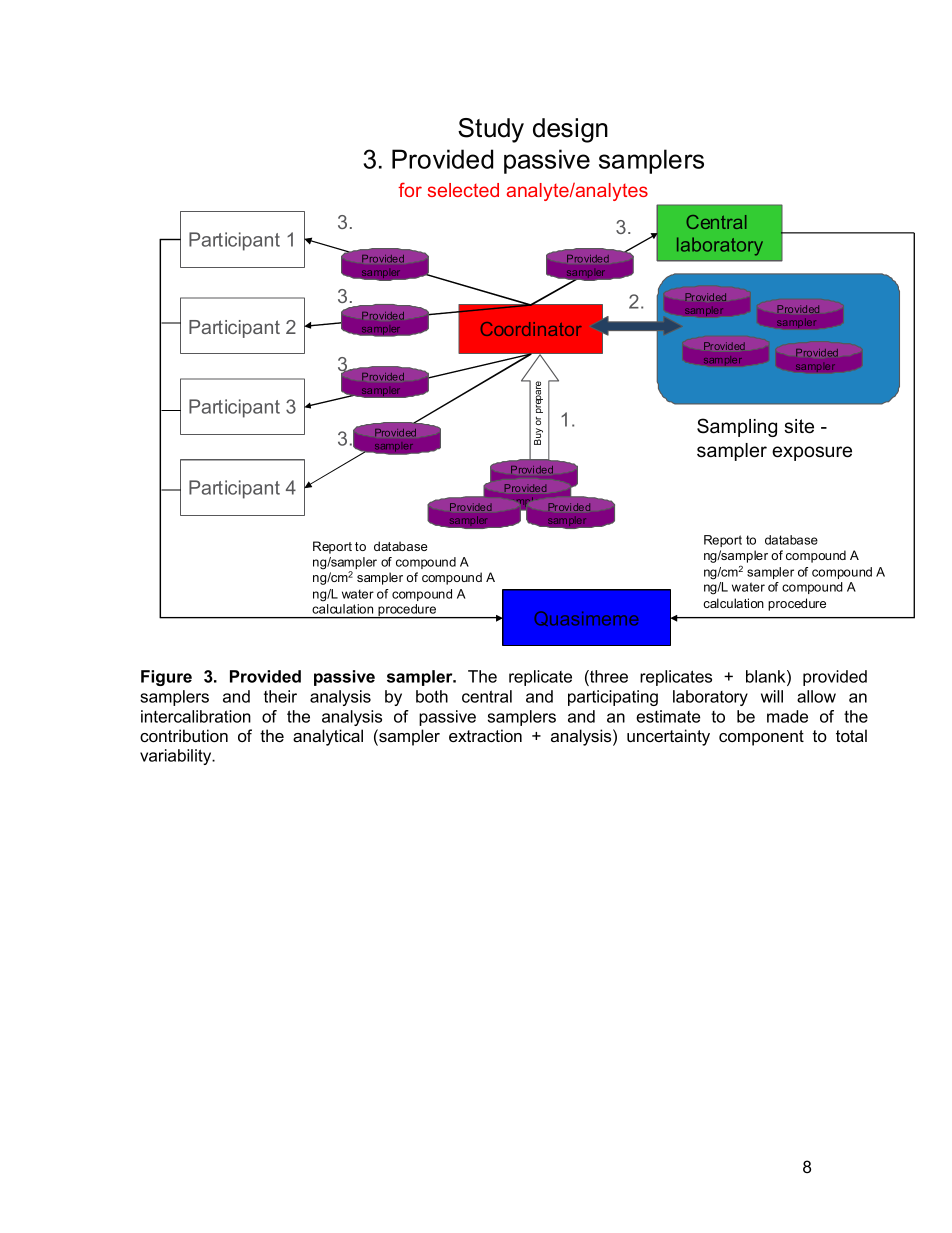 The image size is (952, 1233). I want to click on Sampling, so click(737, 427).
